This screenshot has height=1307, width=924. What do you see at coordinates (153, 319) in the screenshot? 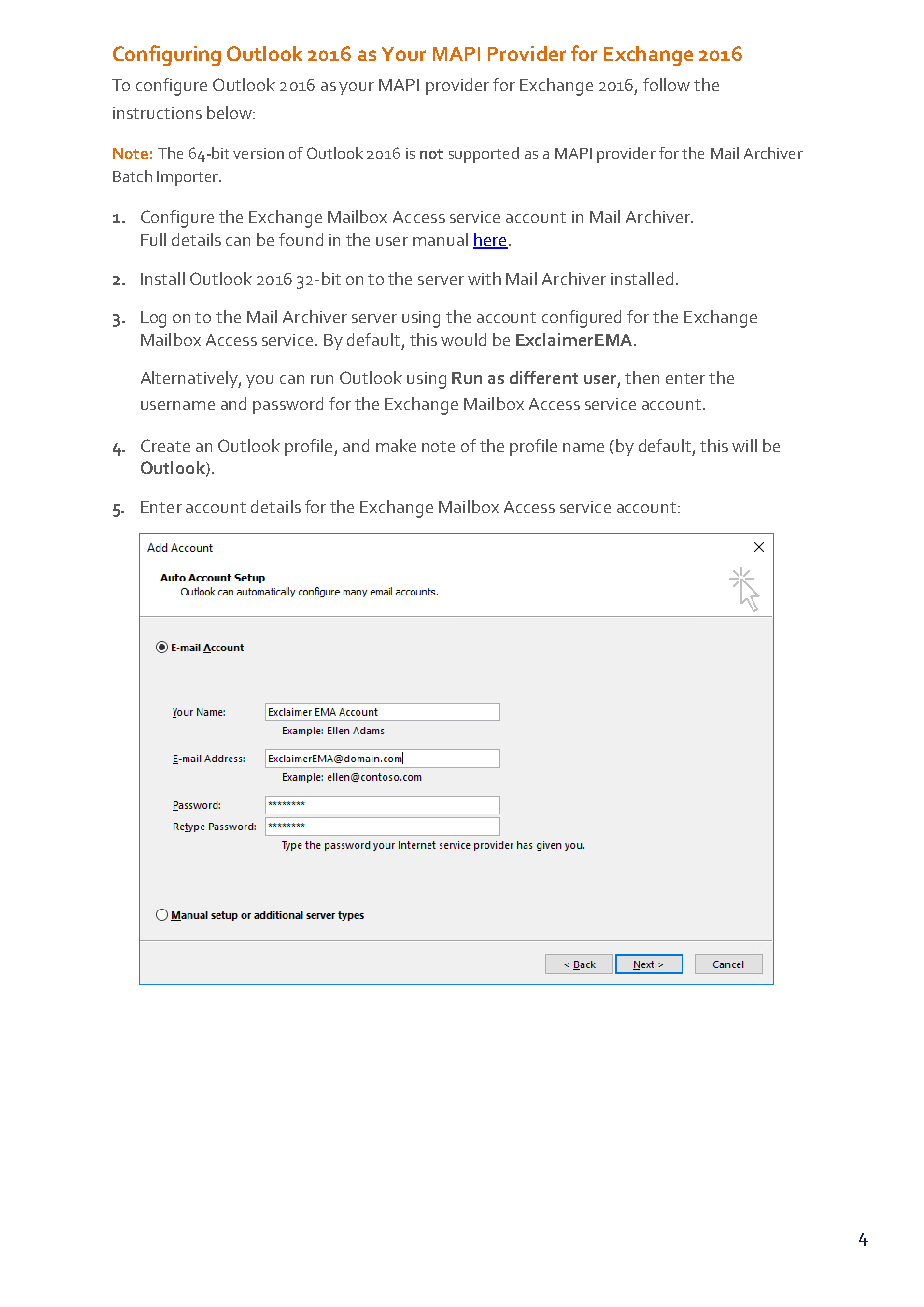
I see `Log` at bounding box center [153, 319].
